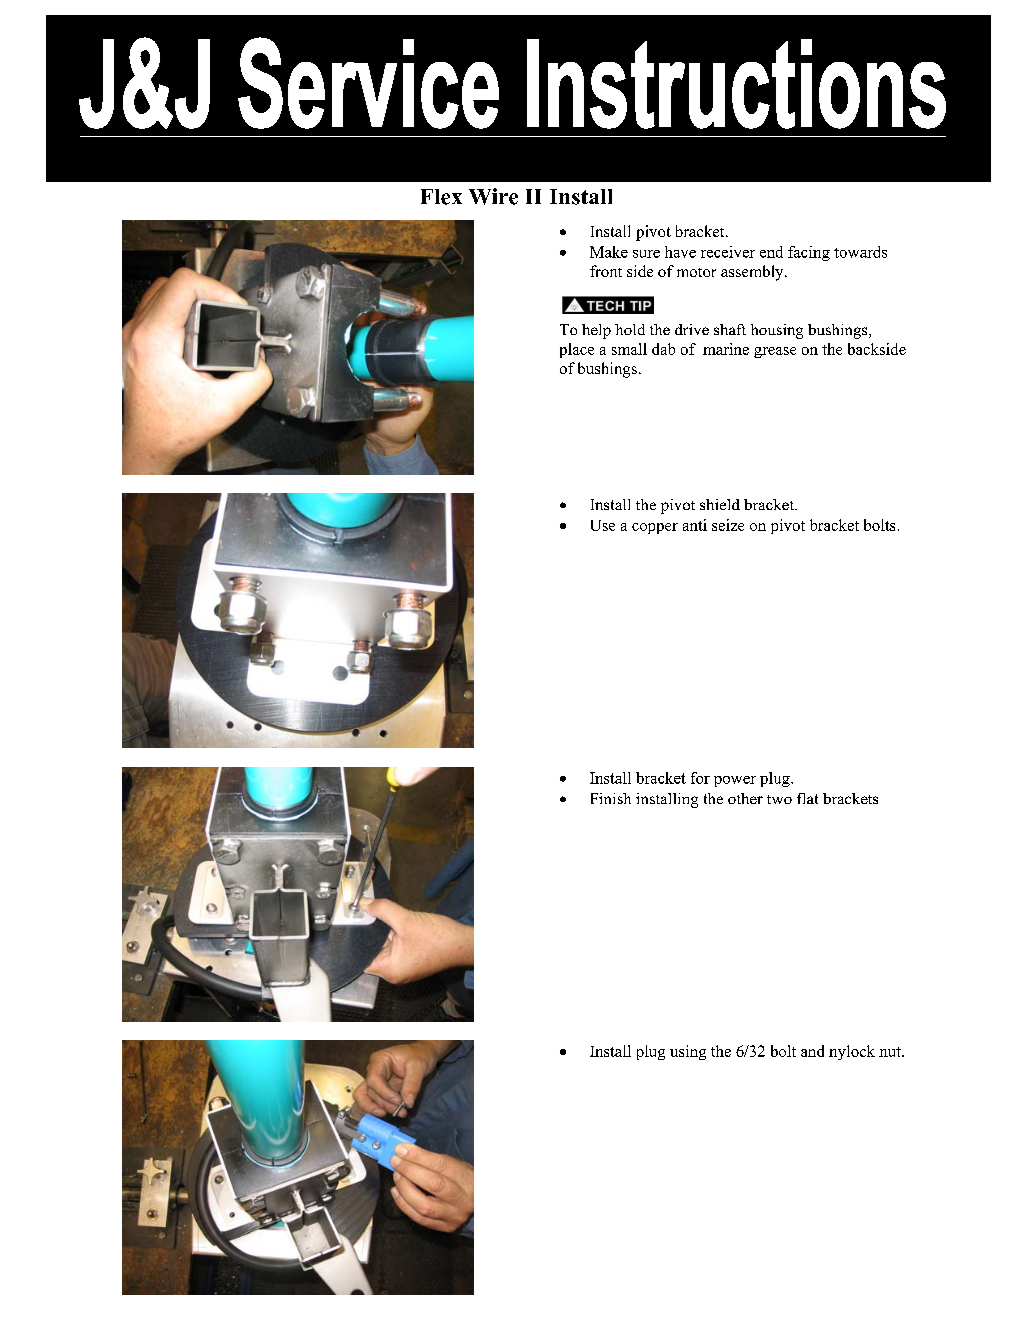  What do you see at coordinates (695, 525) in the screenshot?
I see `anti` at bounding box center [695, 525].
